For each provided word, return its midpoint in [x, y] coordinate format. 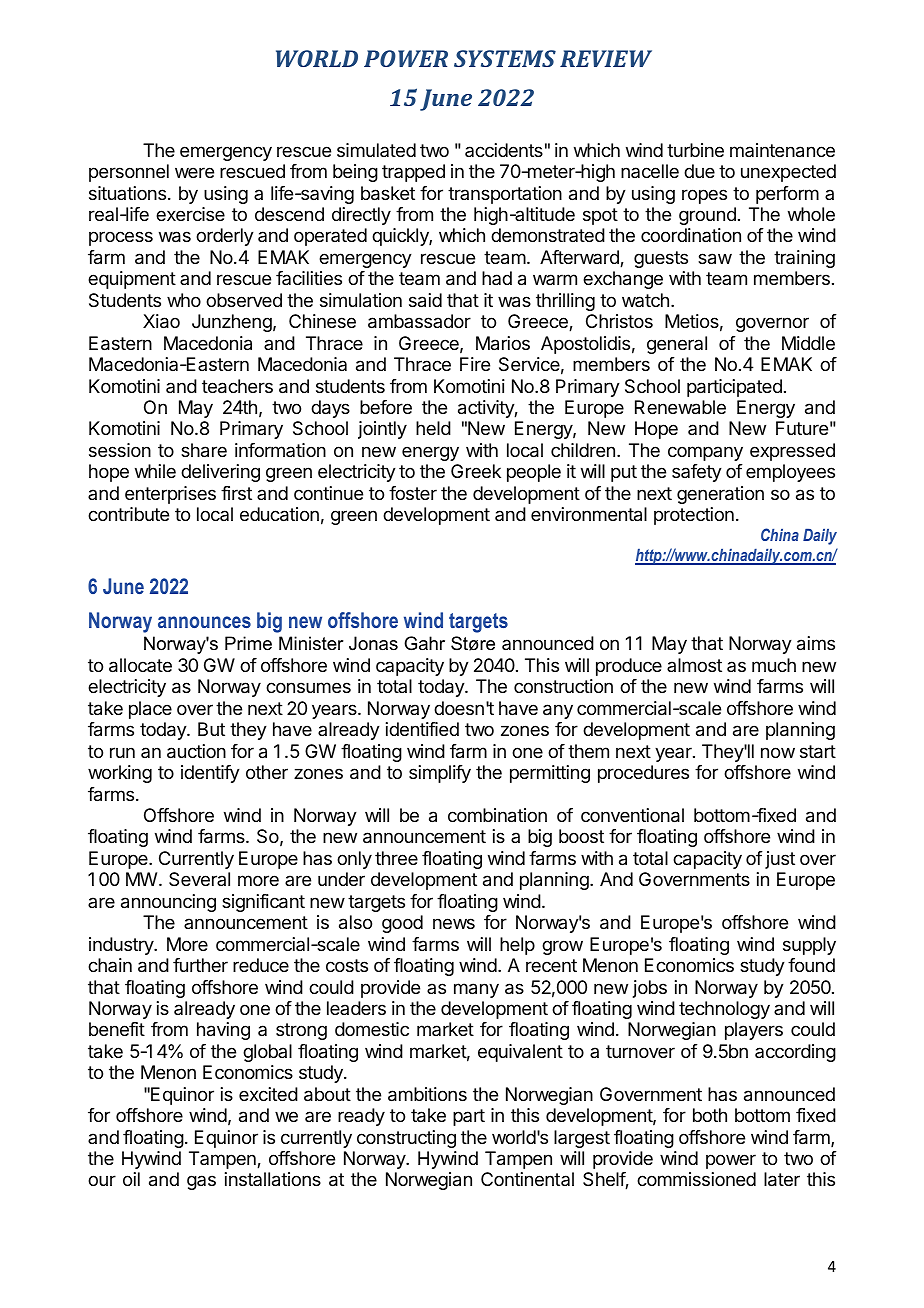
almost [694, 665]
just [780, 860]
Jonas [373, 643]
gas [201, 1182]
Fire [475, 364]
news [454, 923]
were [194, 172]
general [677, 345]
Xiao [161, 321]
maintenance [782, 150]
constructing [406, 1139]
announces [204, 622]
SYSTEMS [505, 58]
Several [199, 879]
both [710, 1115]
